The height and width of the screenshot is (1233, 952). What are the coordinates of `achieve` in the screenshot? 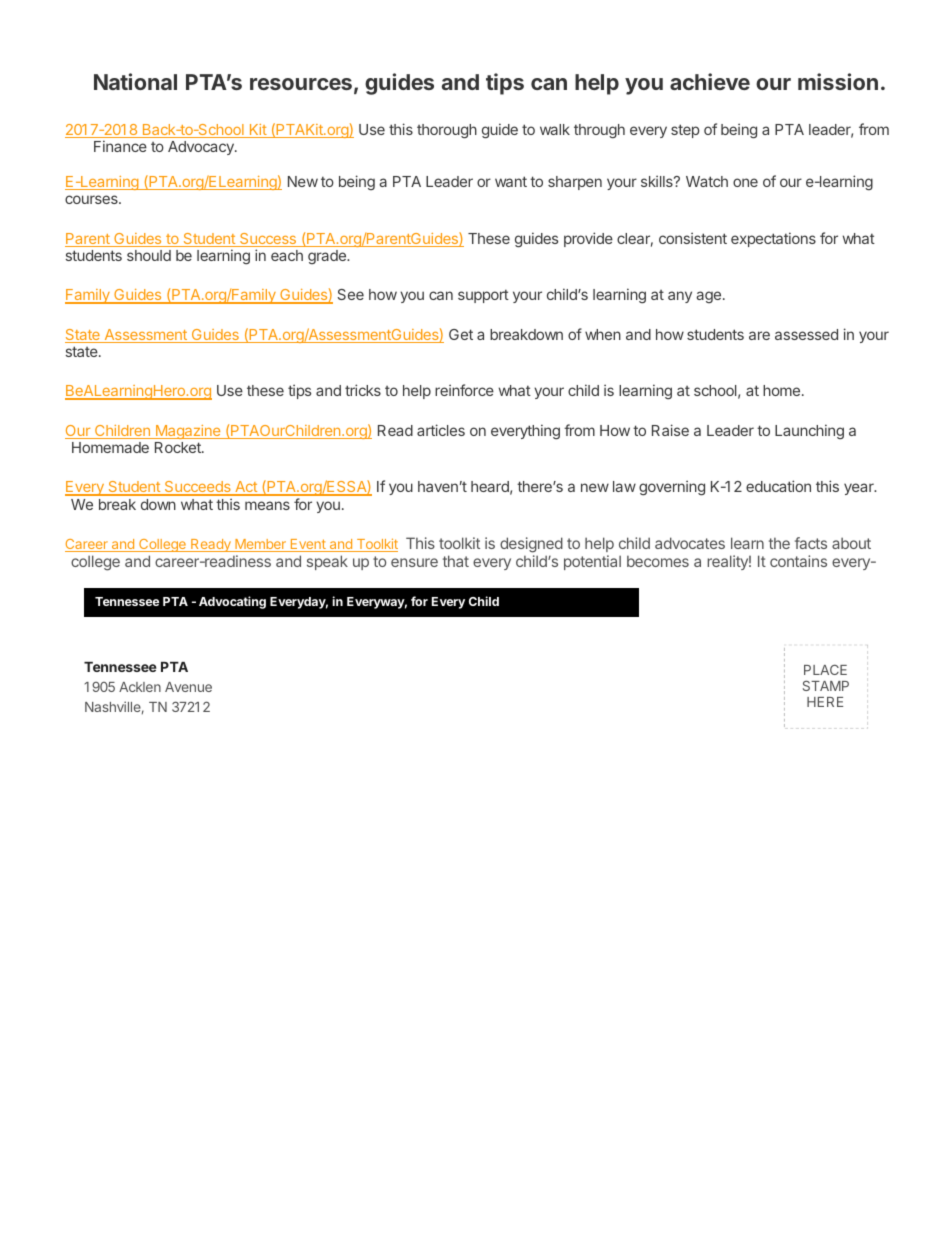 It's located at (710, 81).
